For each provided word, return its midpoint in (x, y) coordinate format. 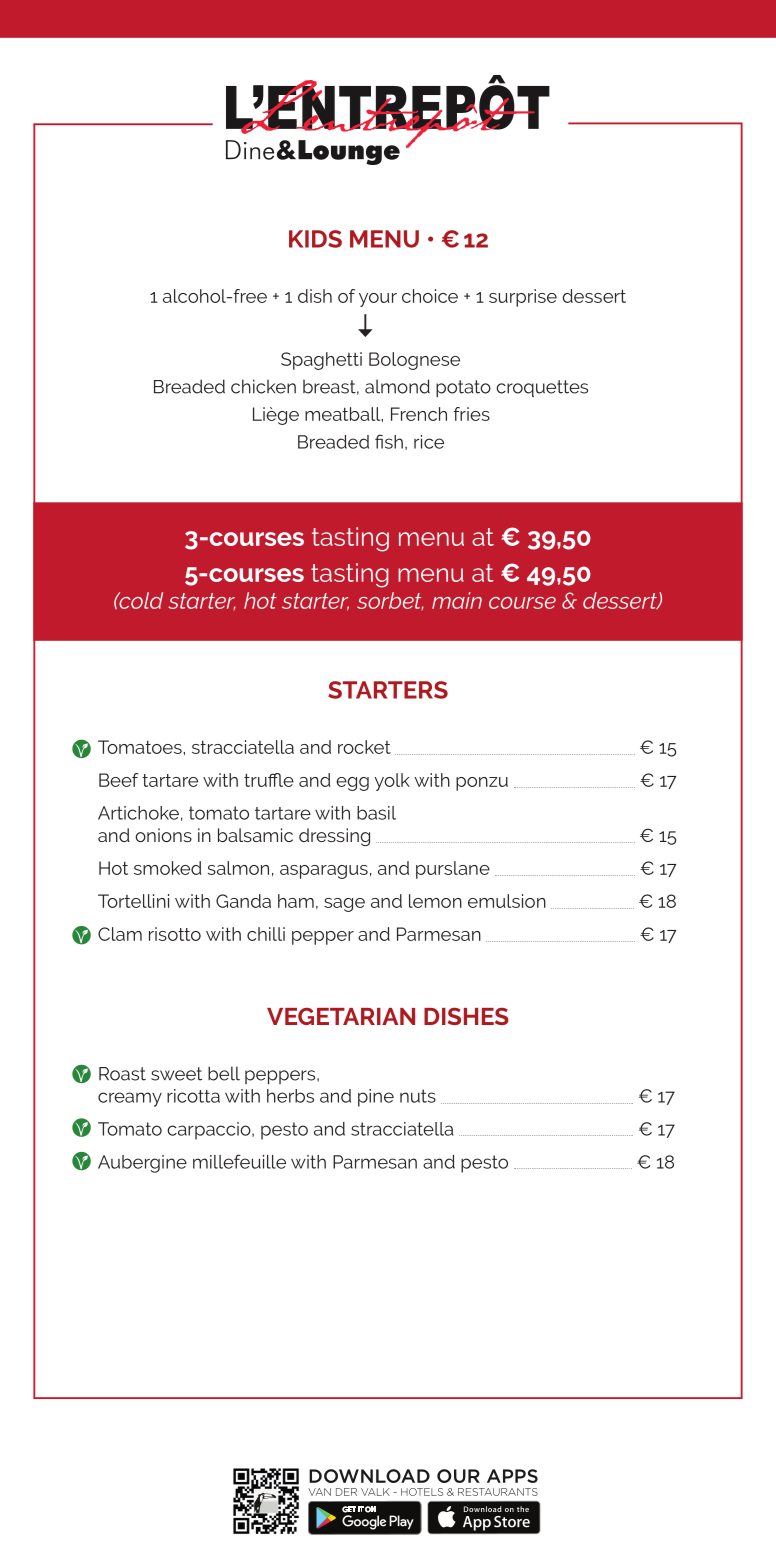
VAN (319, 1492)
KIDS (315, 239)
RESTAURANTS (498, 1492)
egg (352, 784)
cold (140, 600)
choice (430, 296)
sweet (176, 1074)
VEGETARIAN (341, 1016)
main (457, 600)
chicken (263, 386)
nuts (418, 1096)
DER (346, 1492)
